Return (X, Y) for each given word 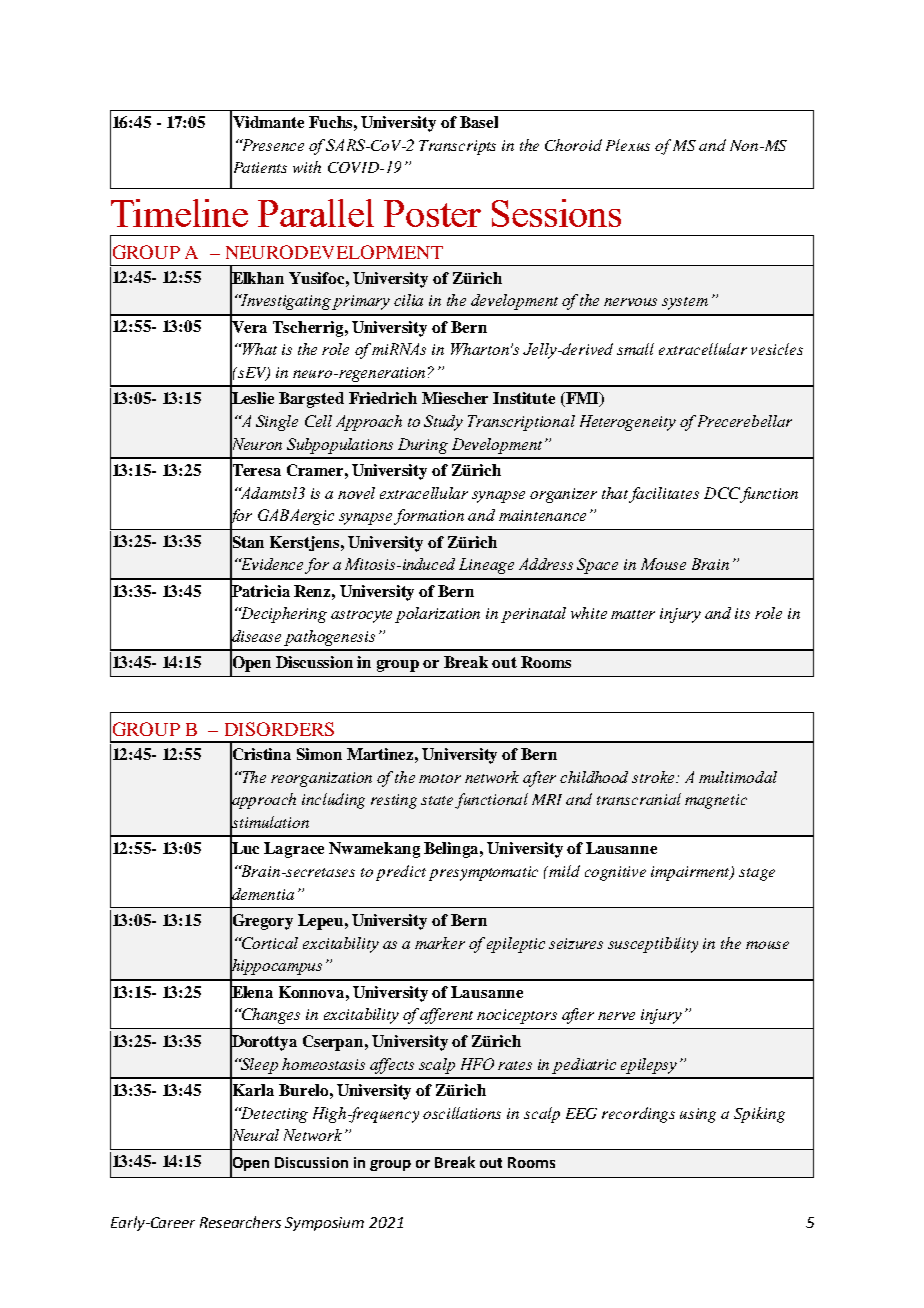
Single (277, 423)
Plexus (628, 145)
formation (429, 517)
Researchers (240, 1222)
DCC (722, 493)
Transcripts (457, 147)
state (438, 802)
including (333, 801)
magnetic (716, 801)
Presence (272, 145)
